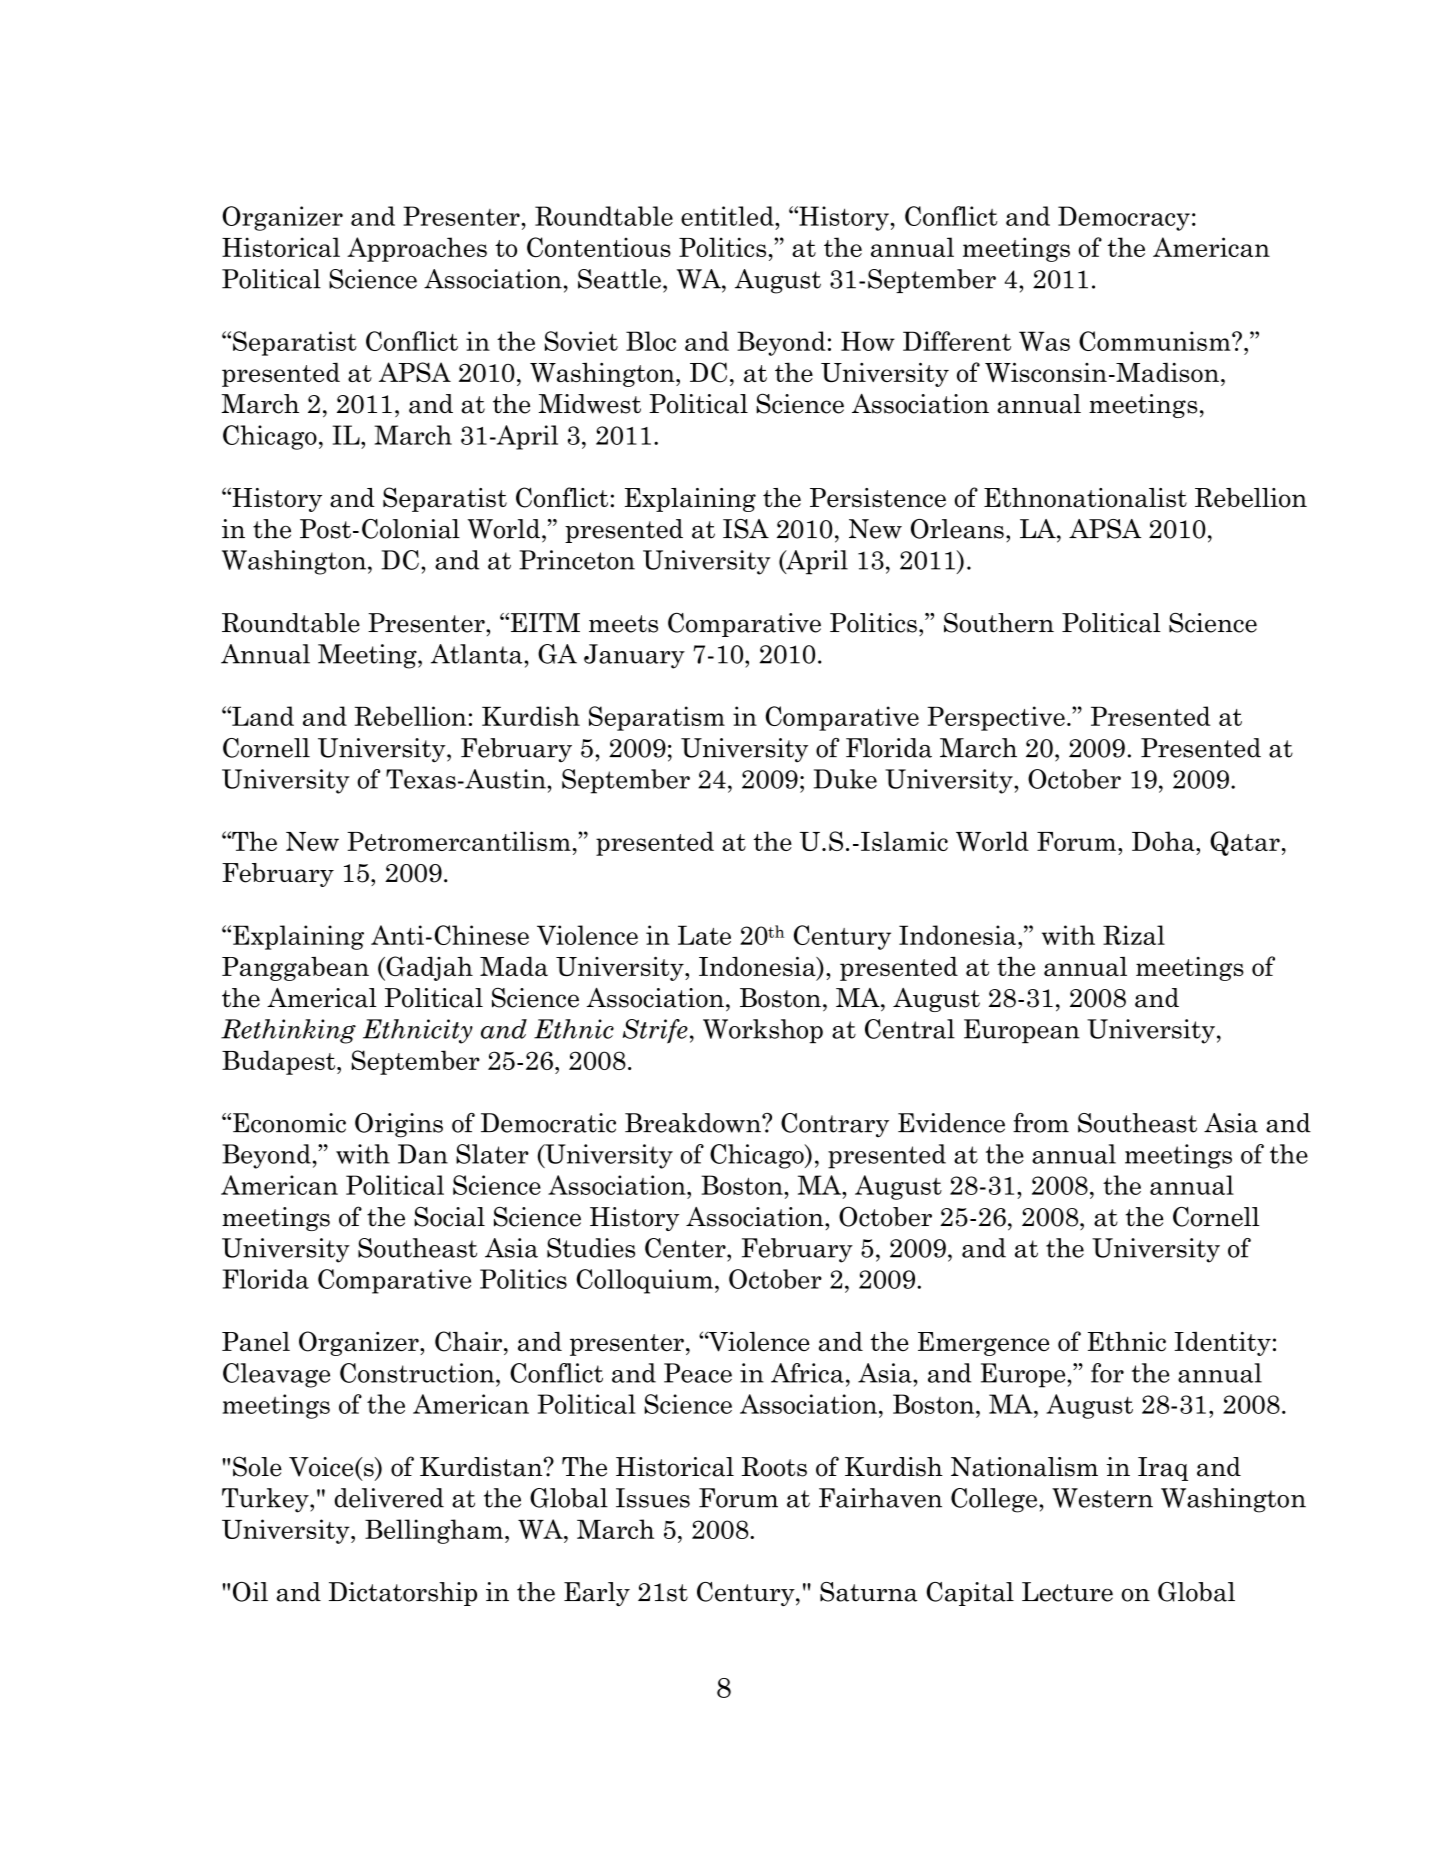 This screenshot has height=1872, width=1447. Describe the element at coordinates (403, 1594) in the screenshot. I see `Dictatorship` at that location.
